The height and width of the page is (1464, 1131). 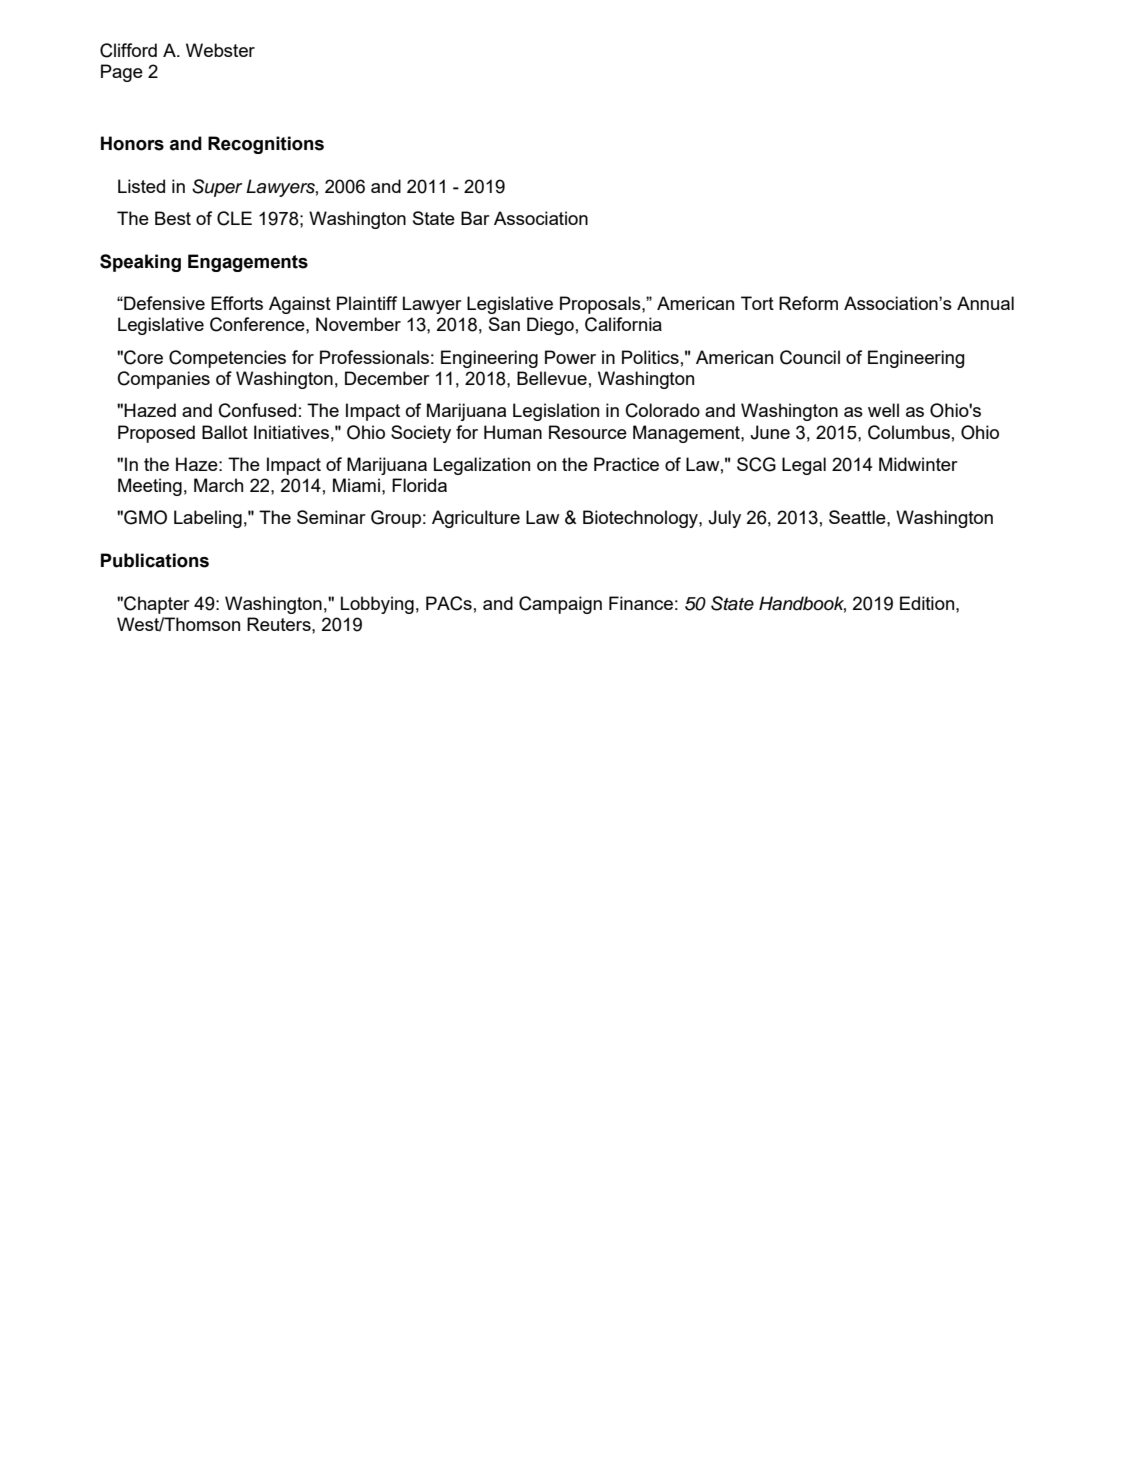 What do you see at coordinates (883, 410) in the page?
I see `well` at bounding box center [883, 410].
